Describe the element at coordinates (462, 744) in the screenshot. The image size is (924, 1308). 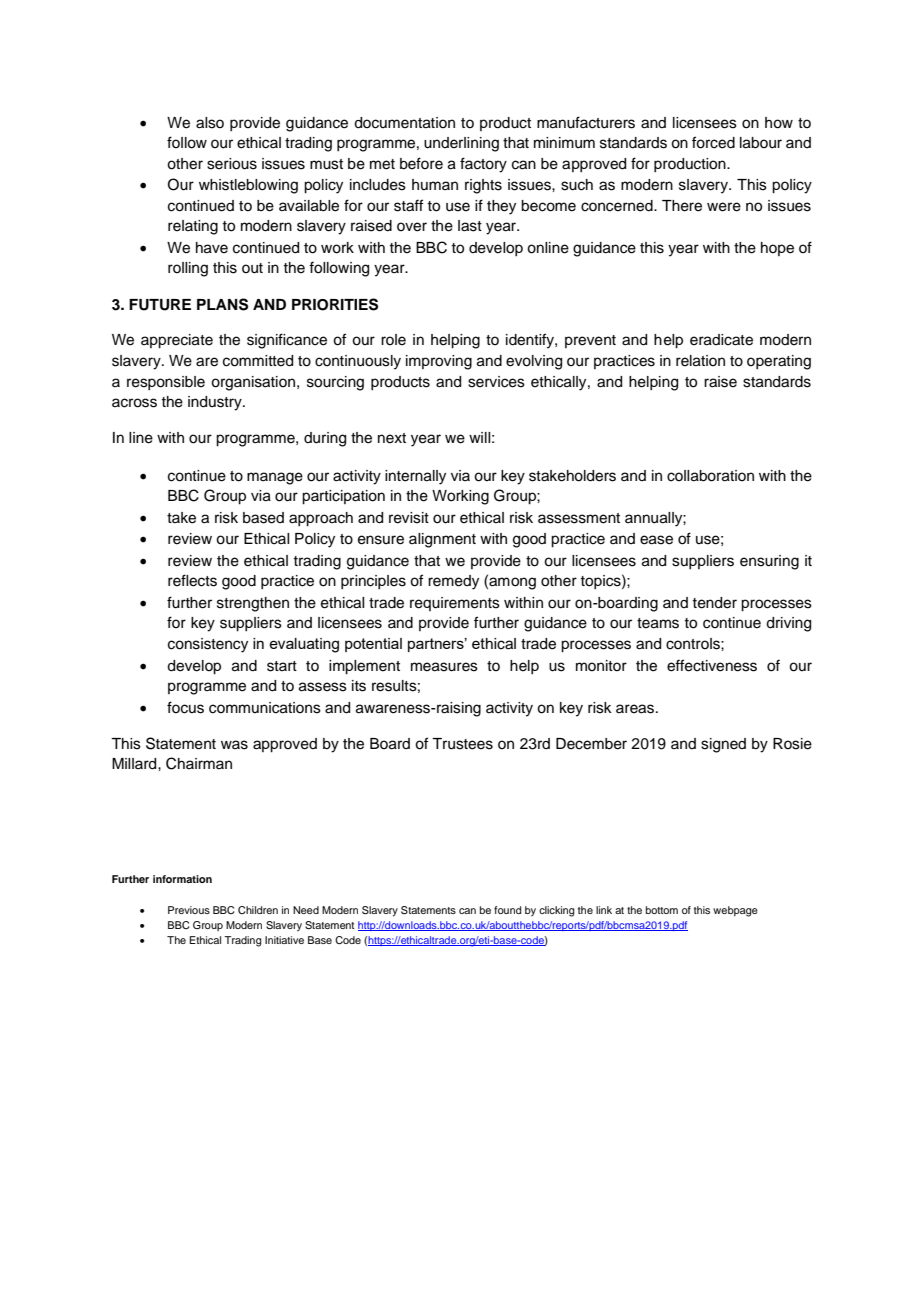
I see `Trustees` at that location.
